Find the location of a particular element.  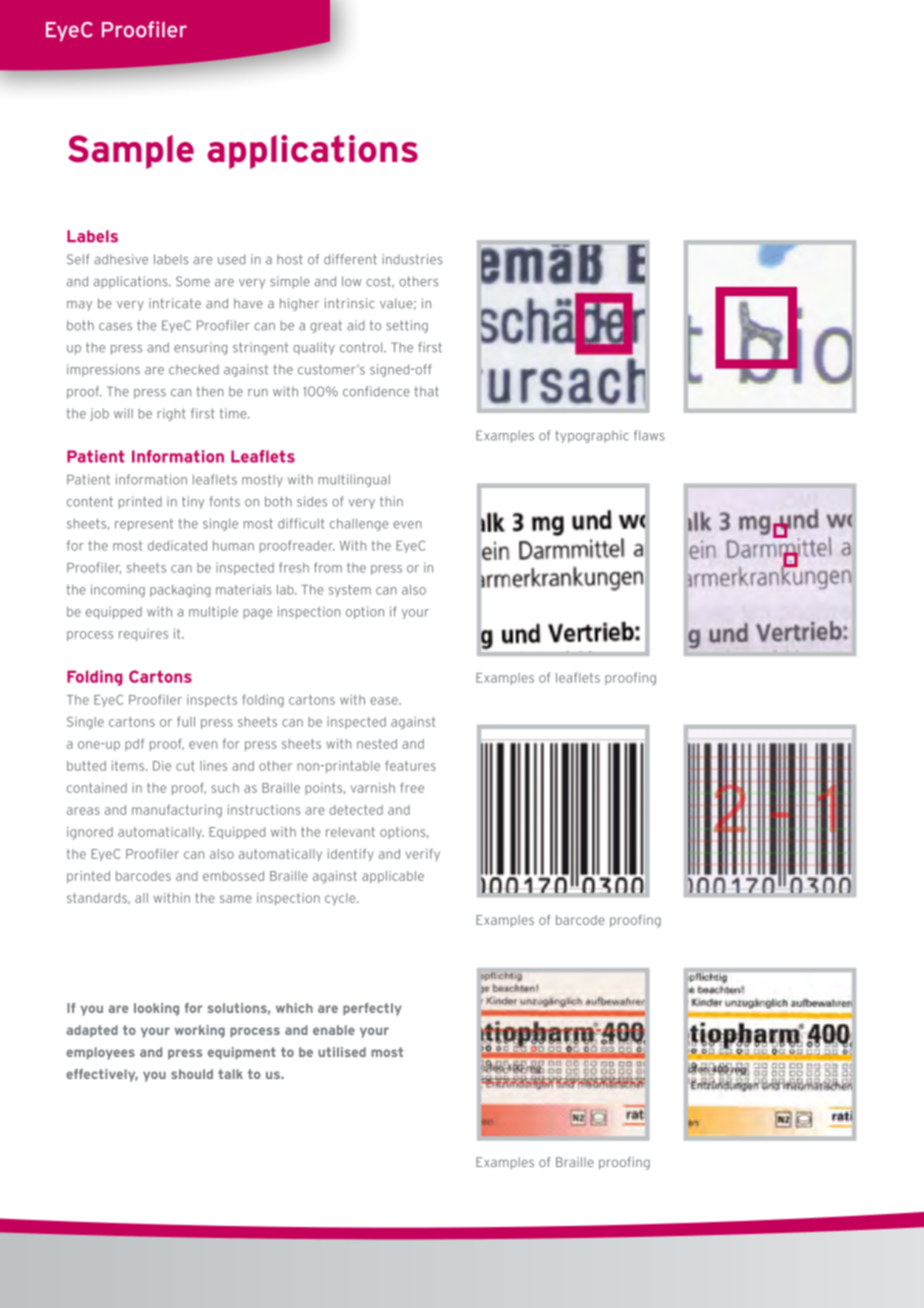

utilised is located at coordinates (342, 1052).
